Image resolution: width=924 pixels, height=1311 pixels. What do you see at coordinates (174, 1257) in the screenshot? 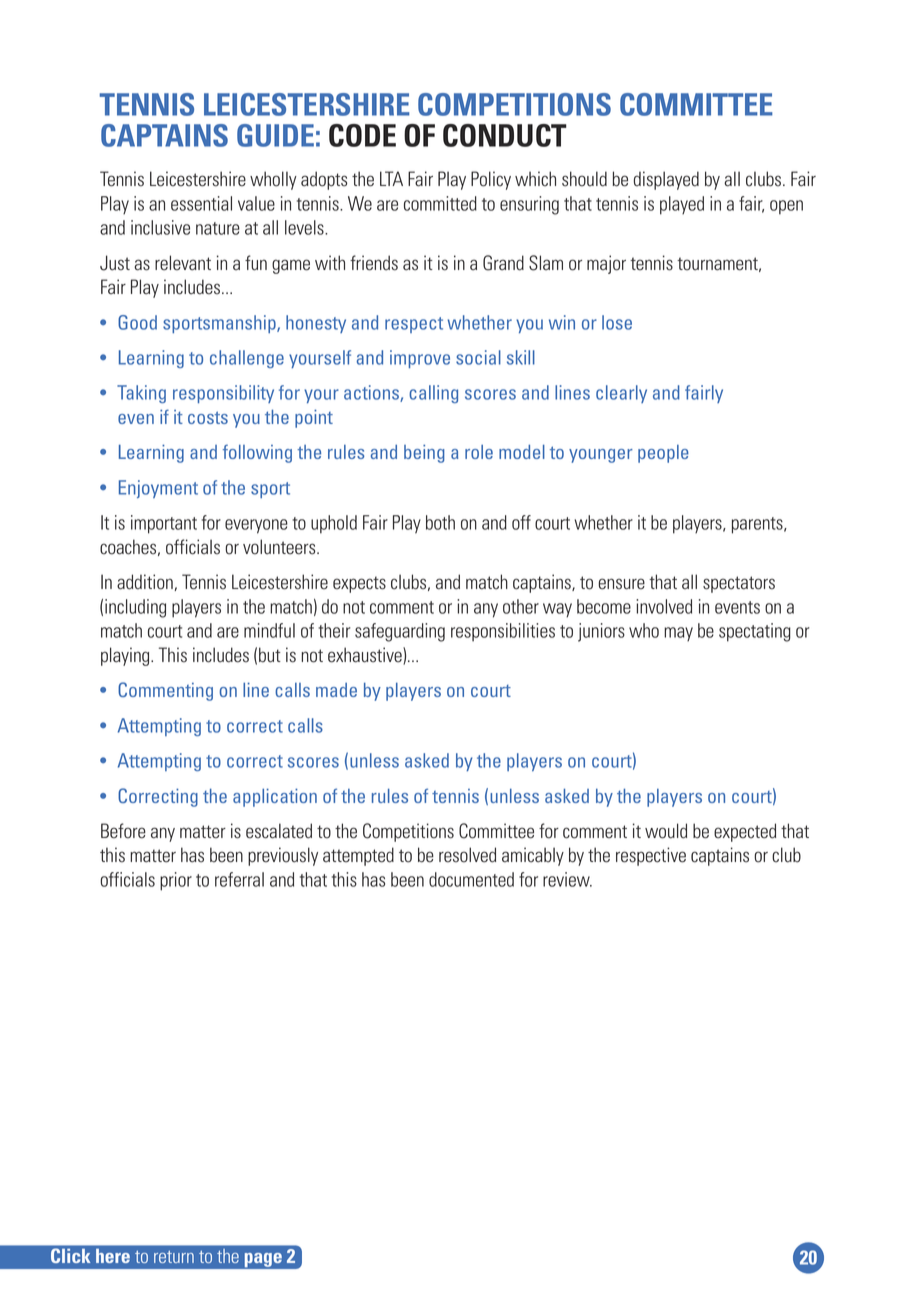
I see `return` at bounding box center [174, 1257].
